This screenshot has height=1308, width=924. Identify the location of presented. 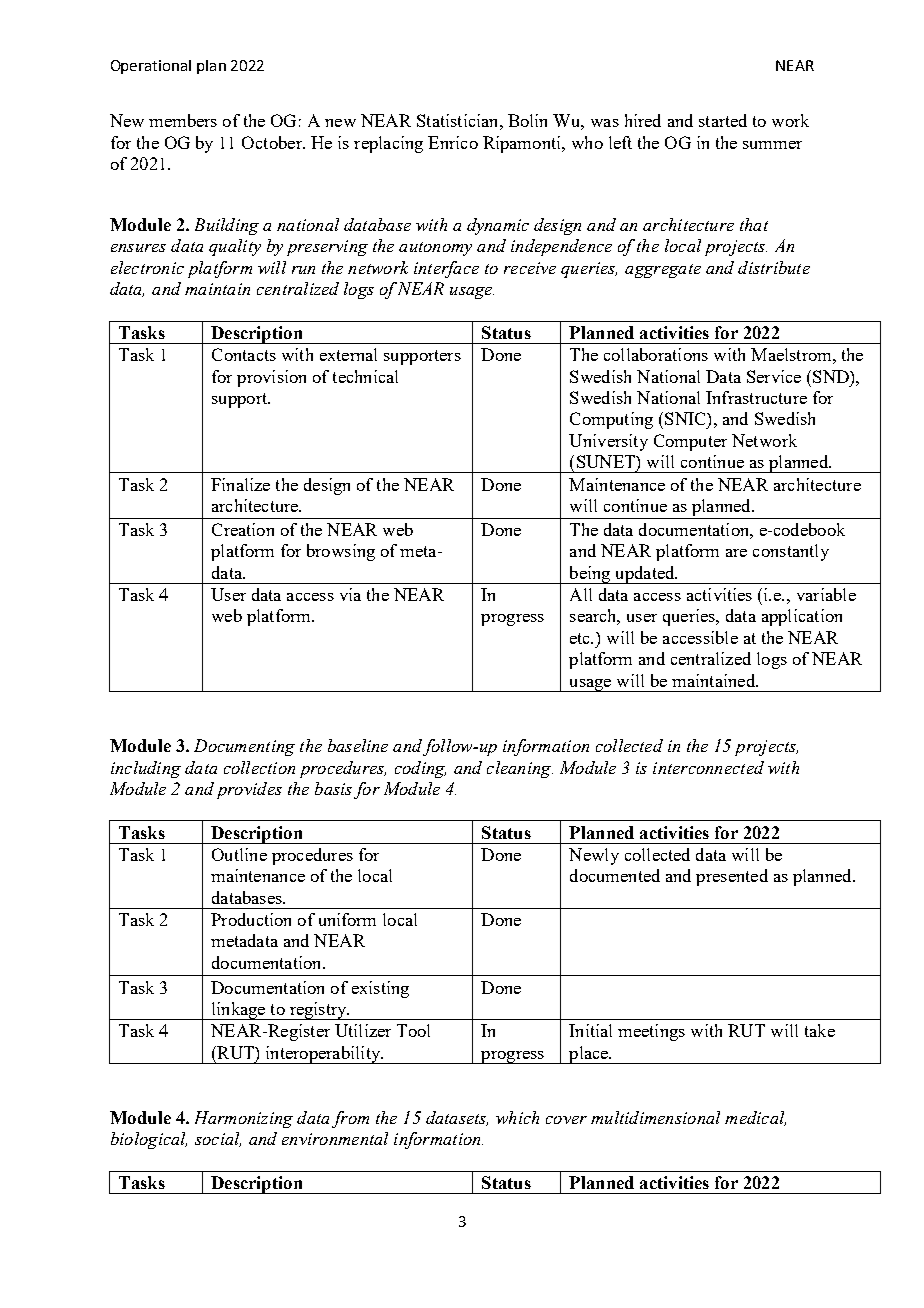
(732, 877).
